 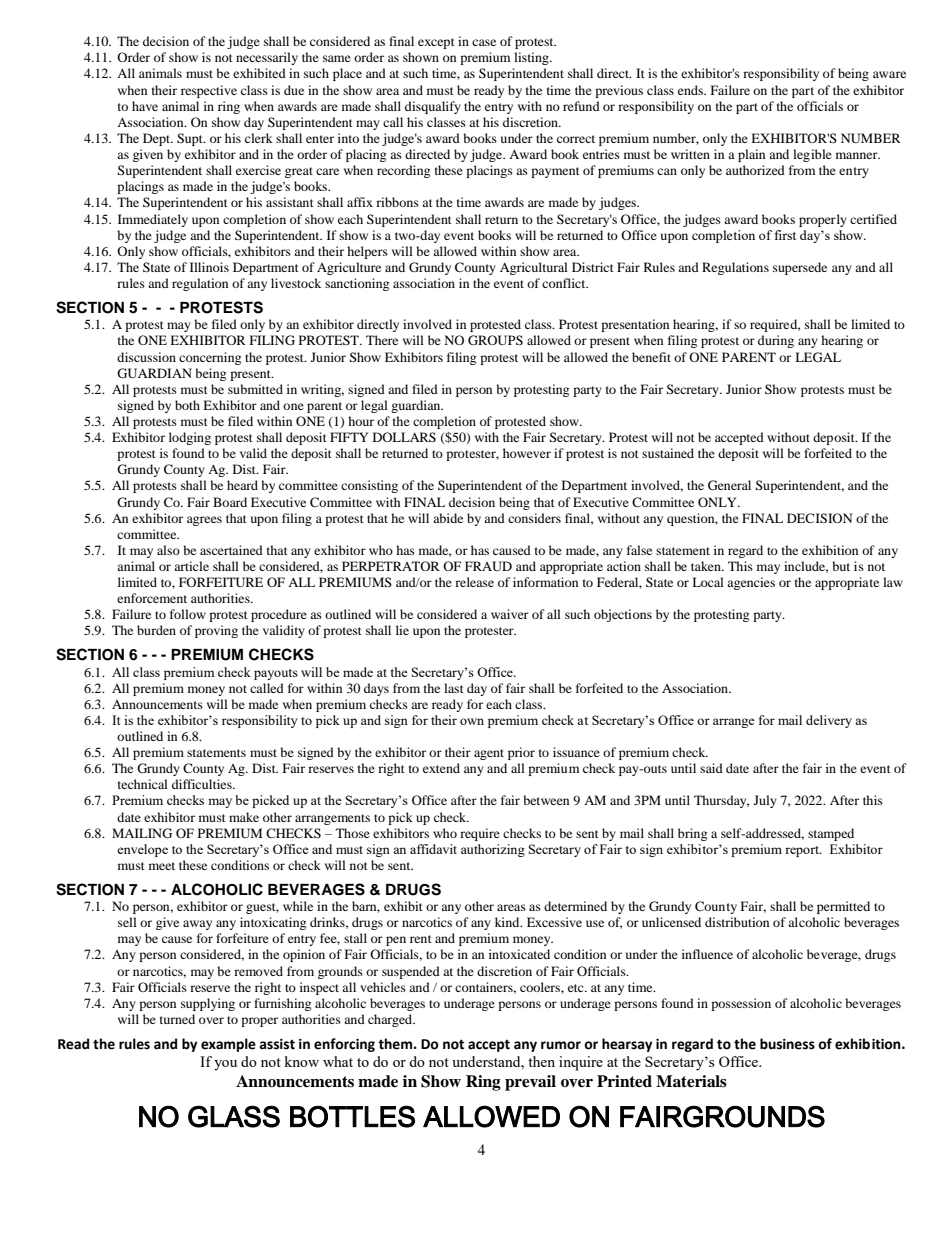 I want to click on agencies, so click(x=751, y=583).
